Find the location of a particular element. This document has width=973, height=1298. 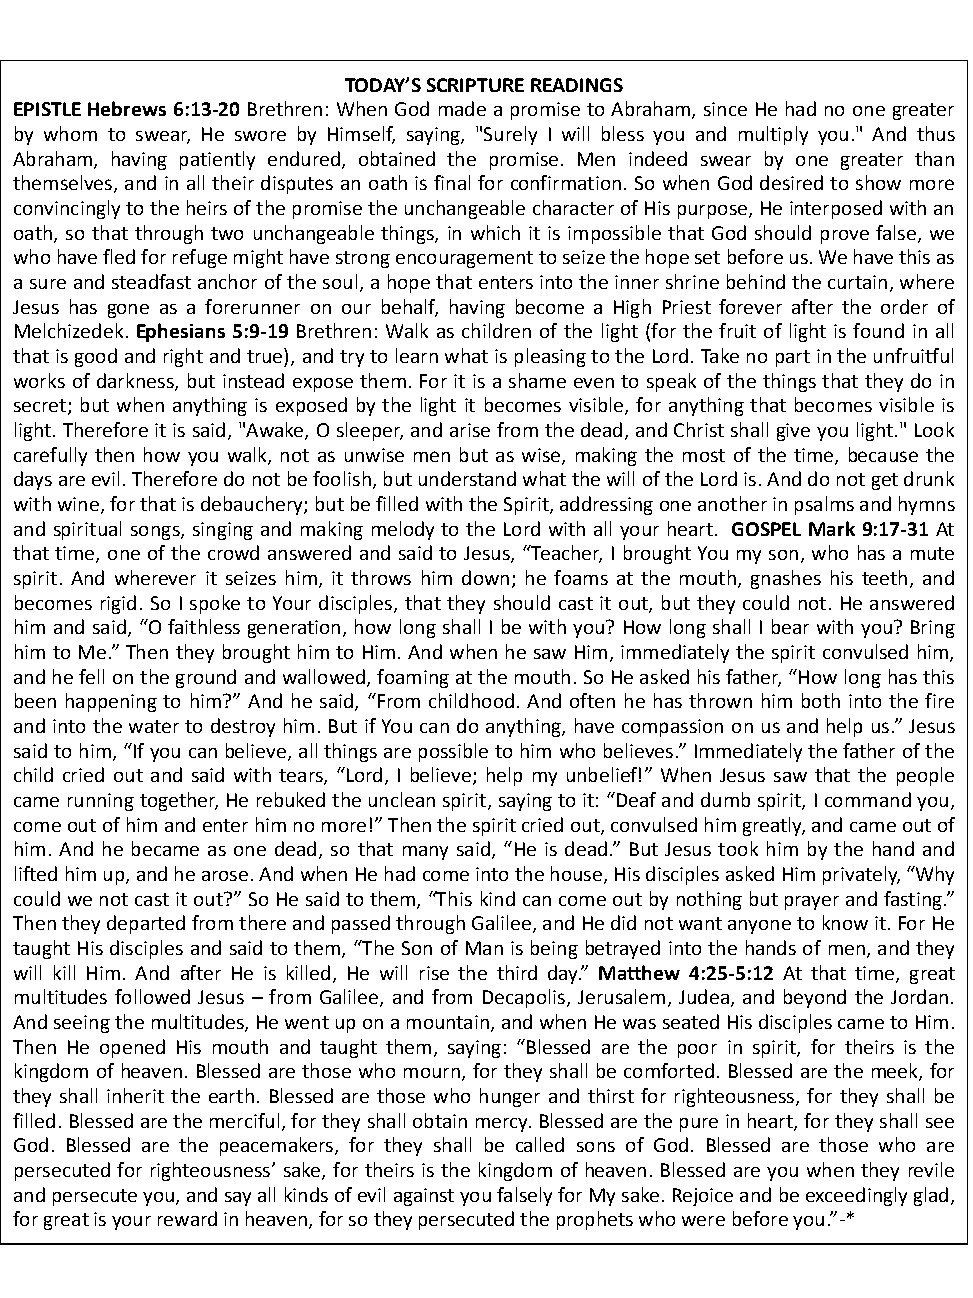

Hebrews is located at coordinates (127, 108).
